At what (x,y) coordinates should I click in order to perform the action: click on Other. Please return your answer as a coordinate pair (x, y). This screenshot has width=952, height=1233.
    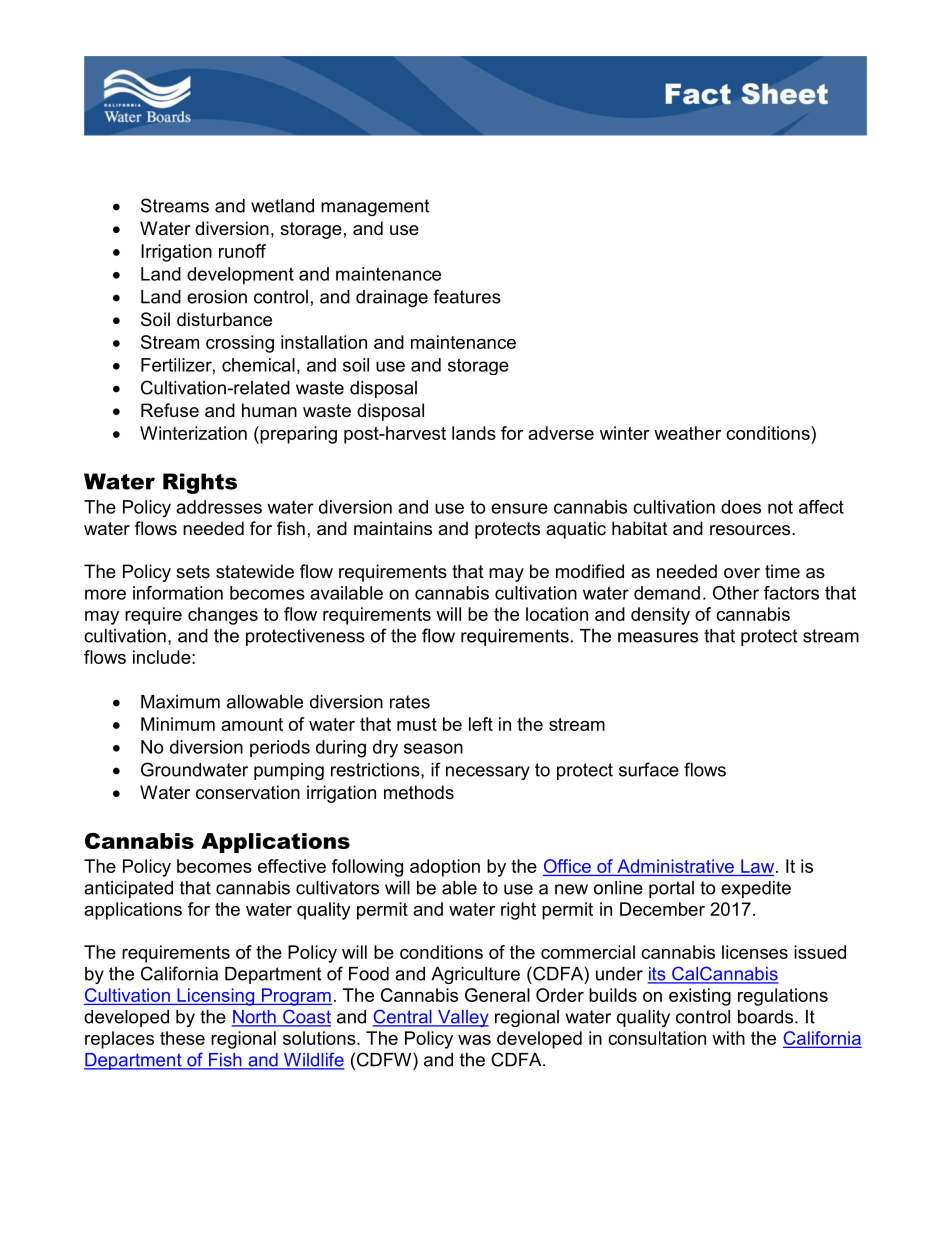
    Looking at the image, I should click on (736, 593).
